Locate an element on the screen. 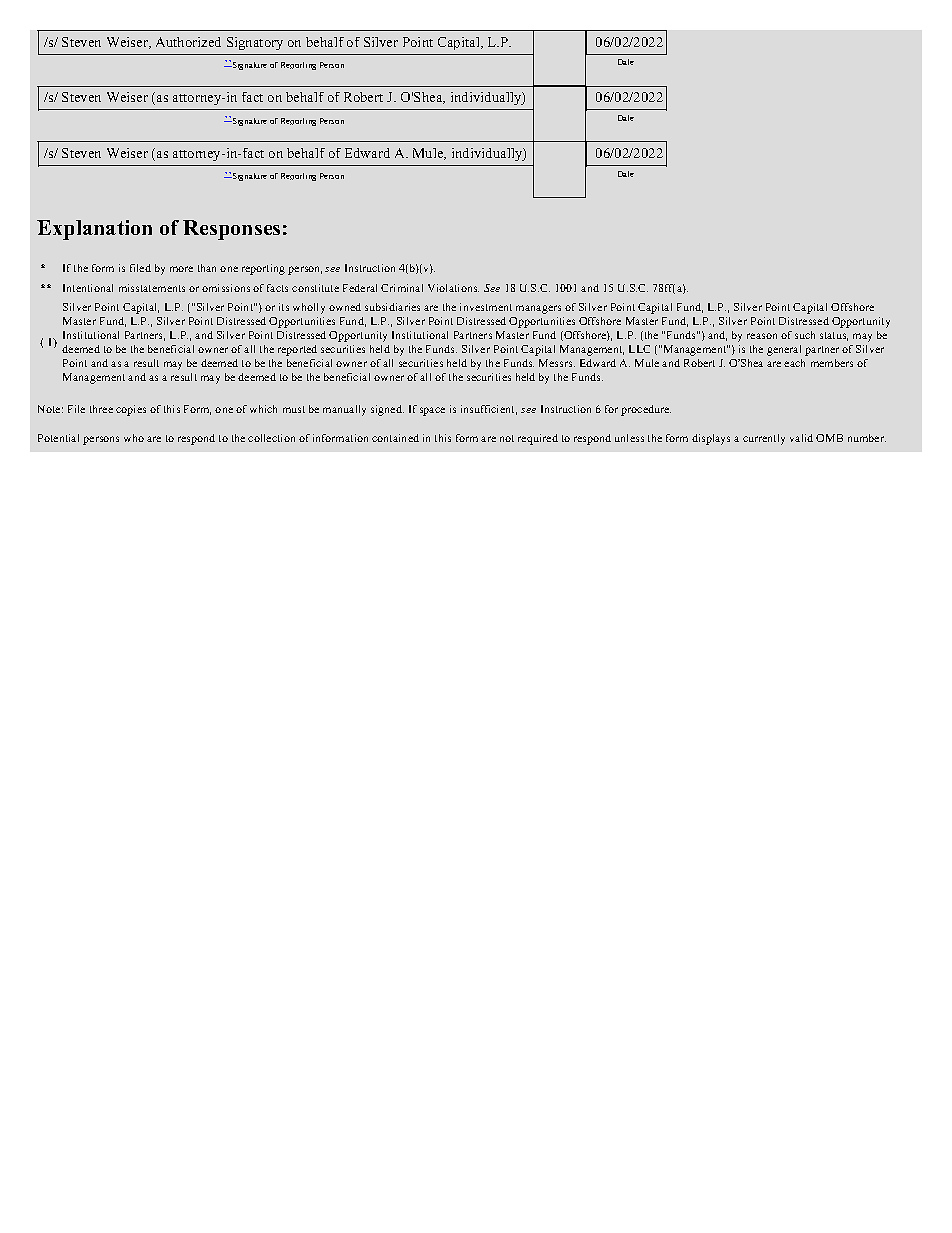  misstatements is located at coordinates (152, 288).
